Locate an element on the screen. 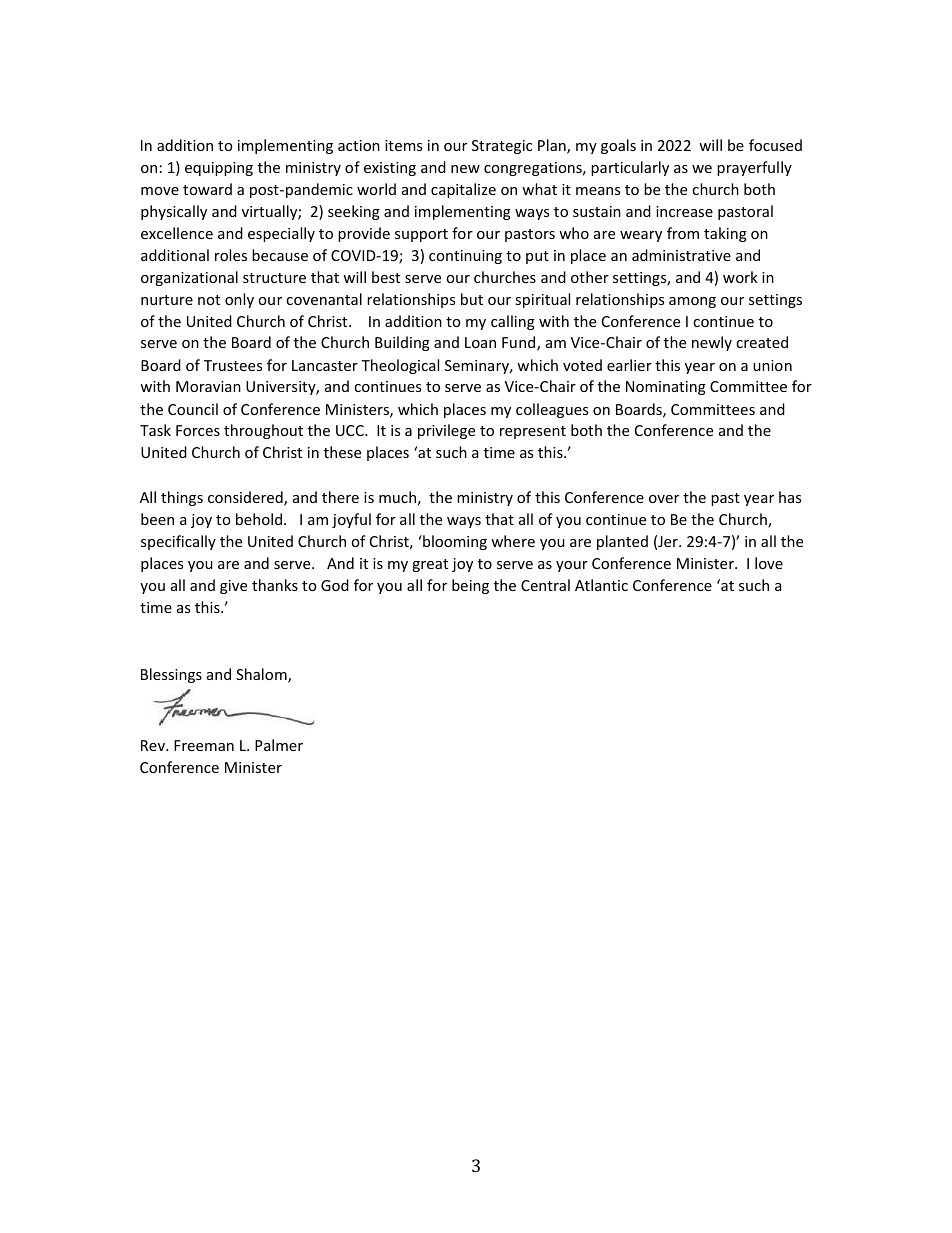  love is located at coordinates (769, 563).
